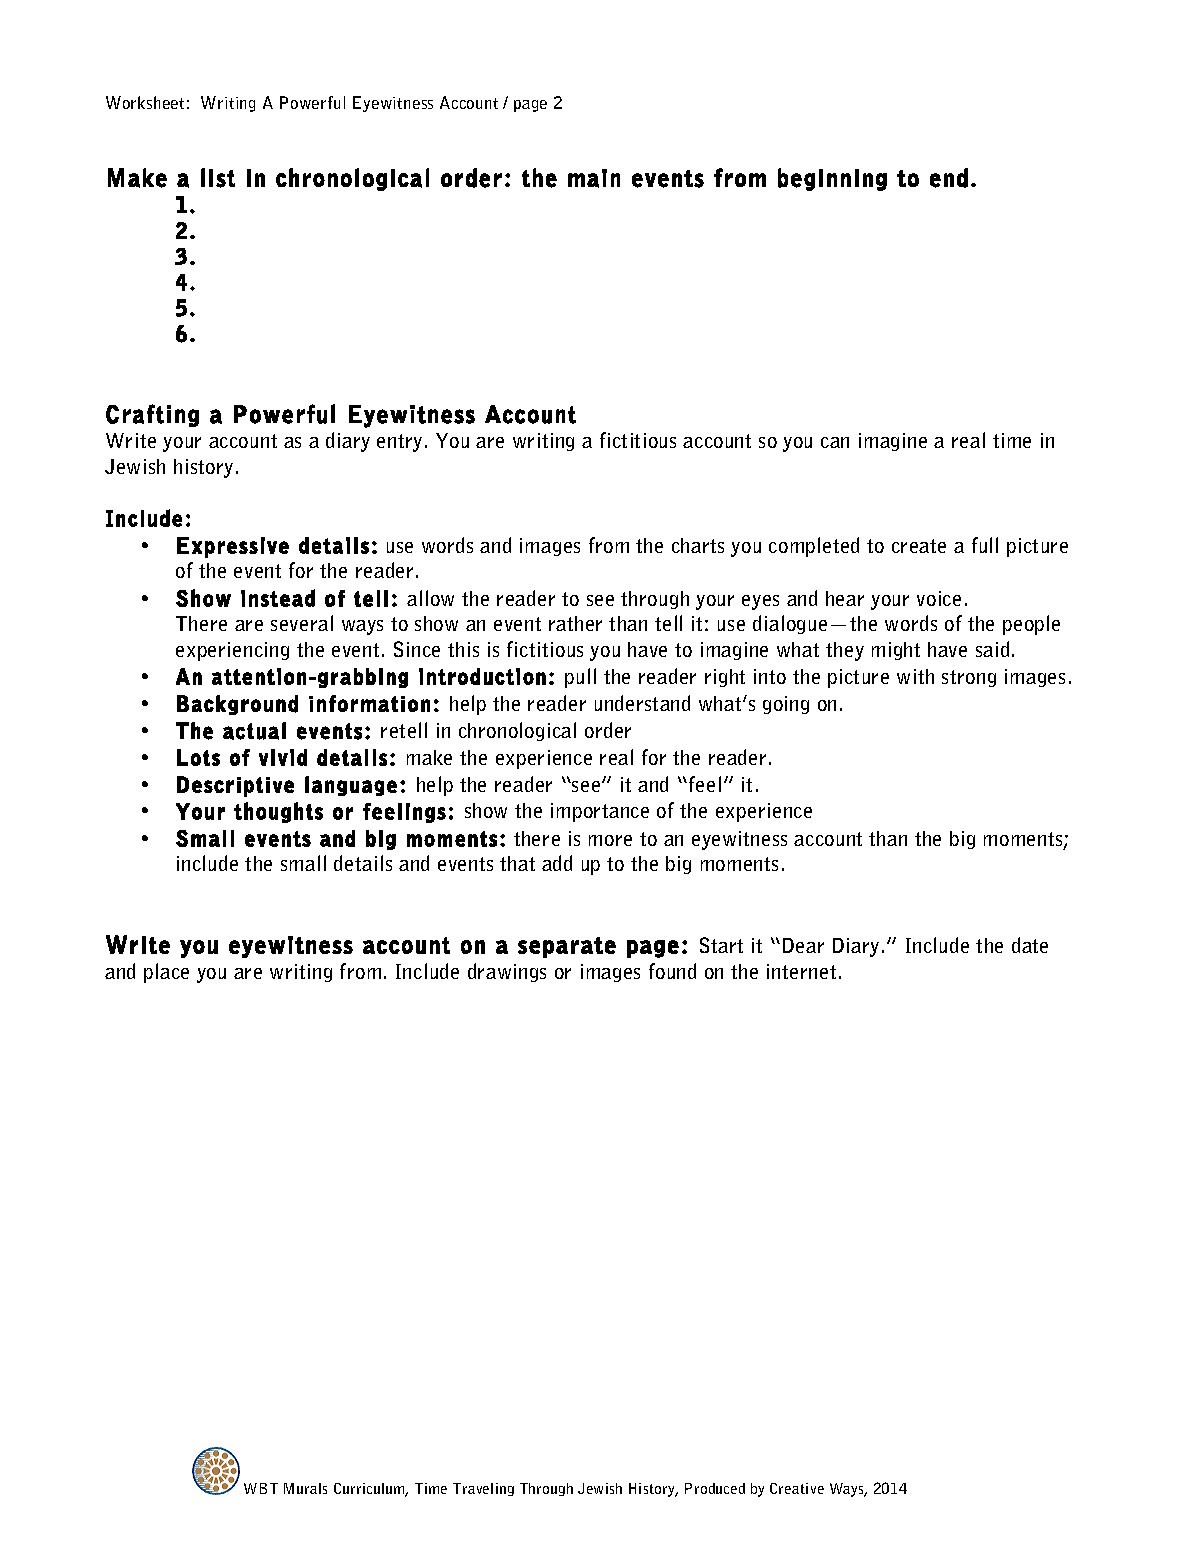 Image resolution: width=1193 pixels, height=1544 pixels. I want to click on Traveling, so click(483, 1489).
